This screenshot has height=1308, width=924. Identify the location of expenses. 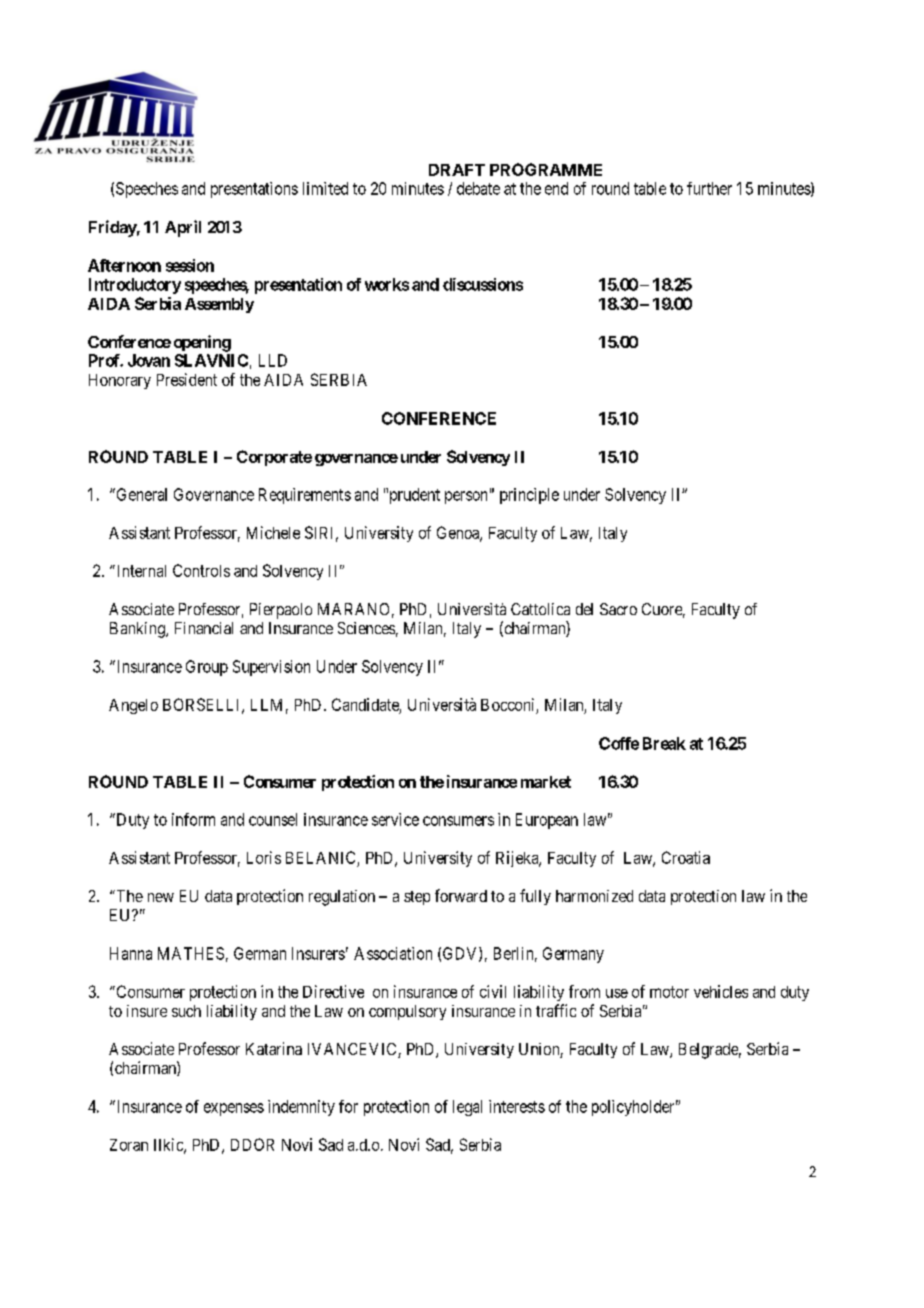
(234, 1109).
